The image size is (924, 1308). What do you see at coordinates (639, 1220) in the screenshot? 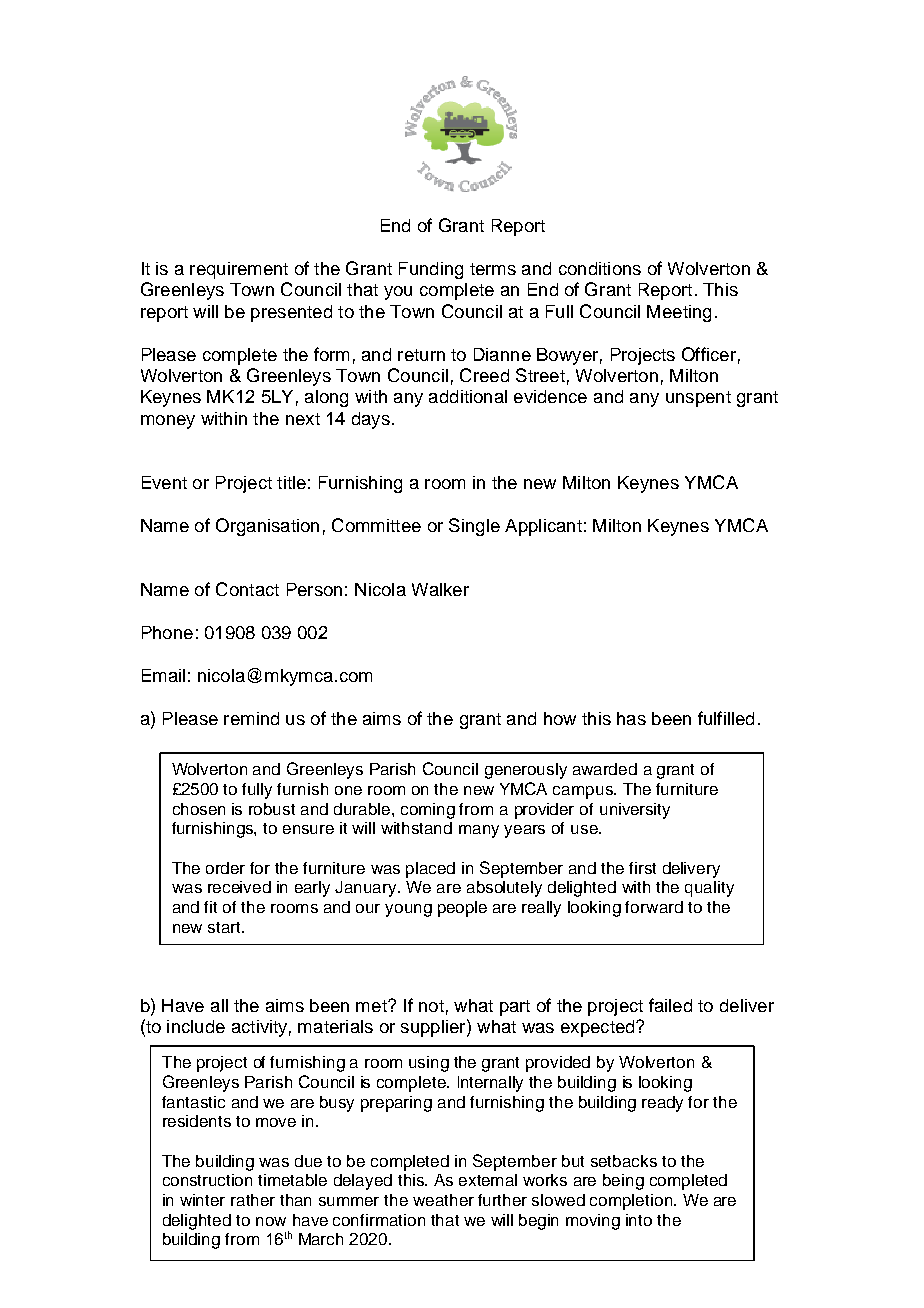
I see `into` at bounding box center [639, 1220].
